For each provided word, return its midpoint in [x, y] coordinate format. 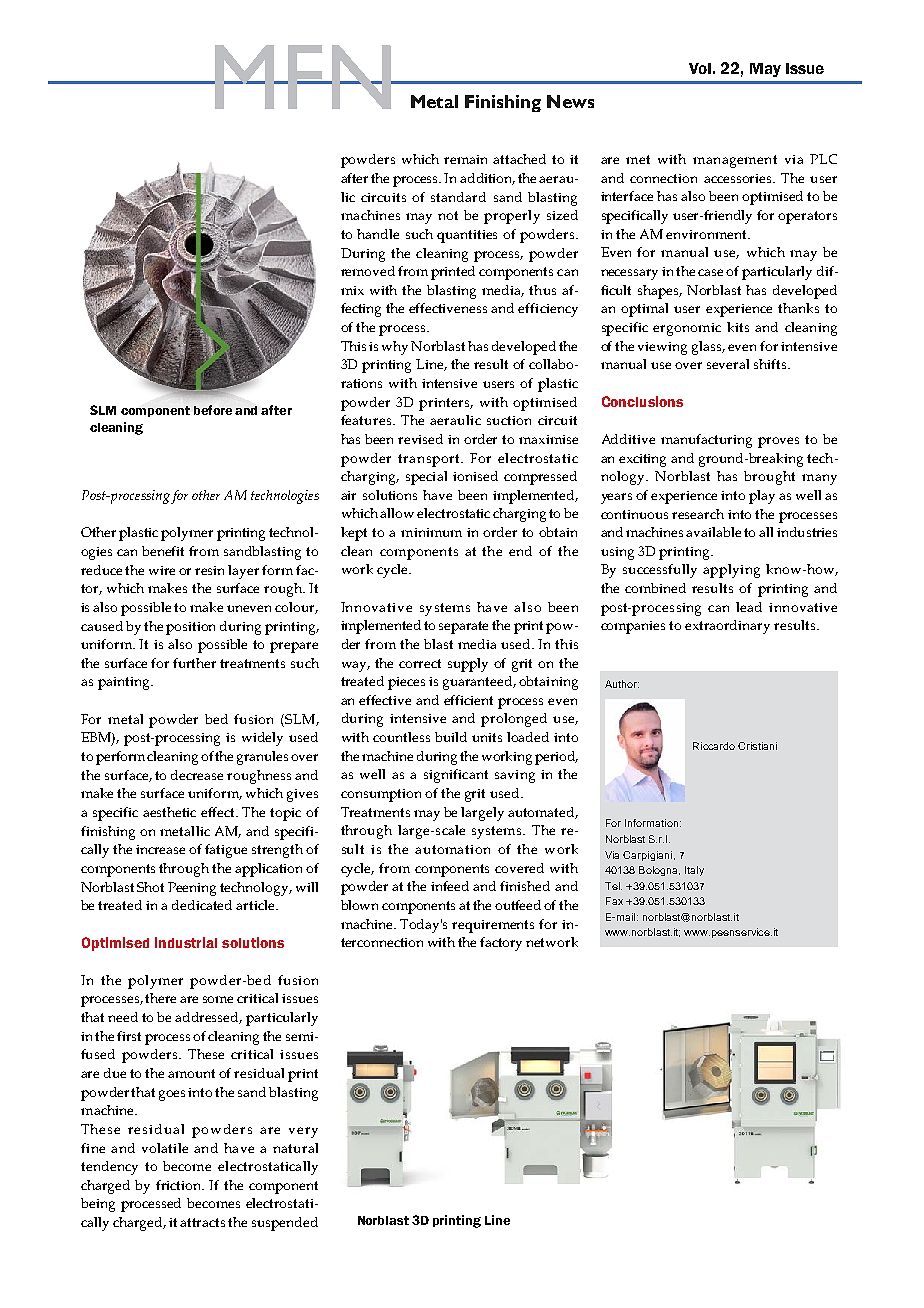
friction [180, 1185]
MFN [302, 77]
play [762, 497]
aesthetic [169, 812]
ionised [475, 476]
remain [465, 159]
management [735, 161]
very [303, 1132]
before [213, 410]
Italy [694, 871]
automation [452, 849]
